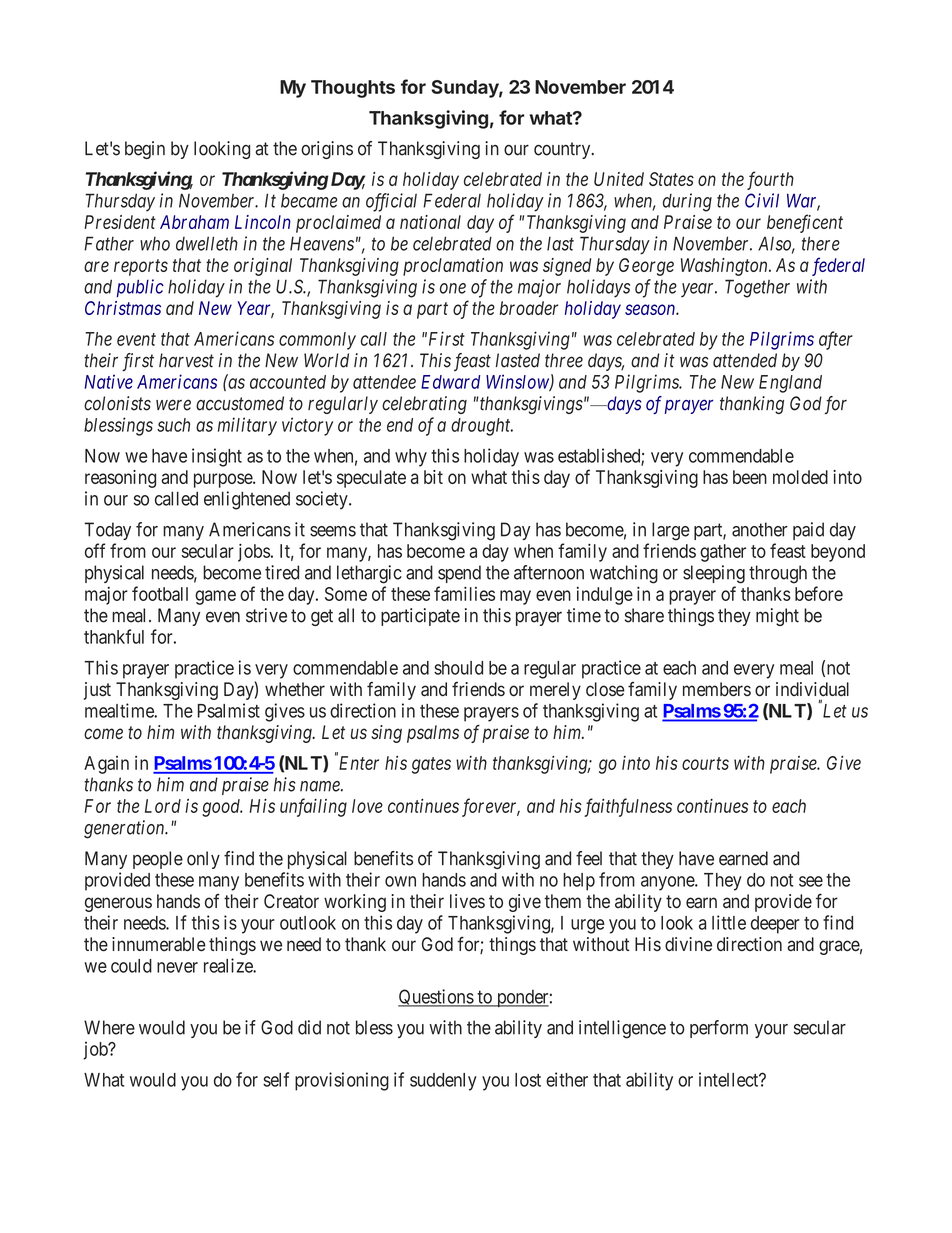 This screenshot has width=952, height=1233. What do you see at coordinates (757, 288) in the screenshot?
I see `Together` at bounding box center [757, 288].
